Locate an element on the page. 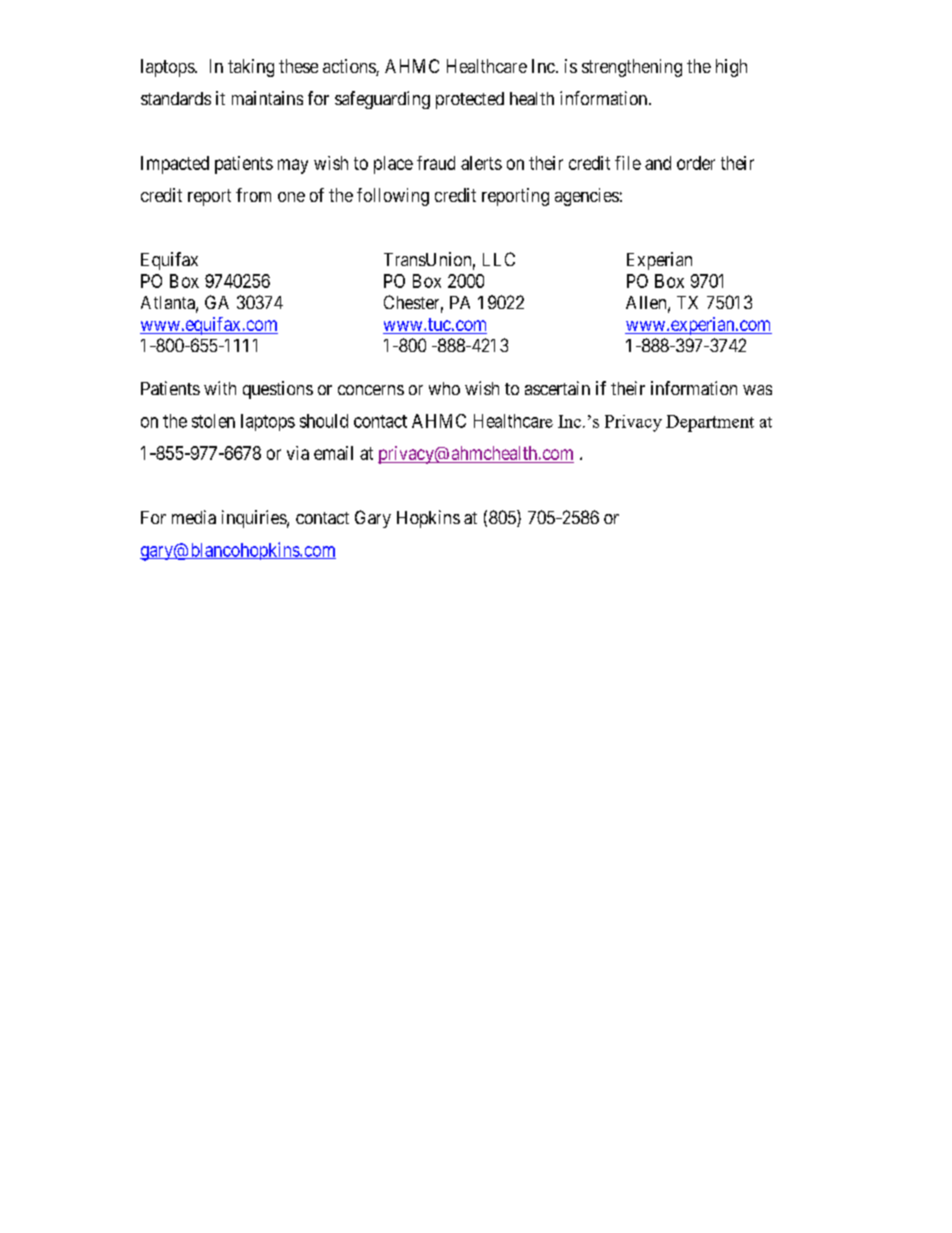 The image size is (952, 1233). who is located at coordinates (444, 388).
